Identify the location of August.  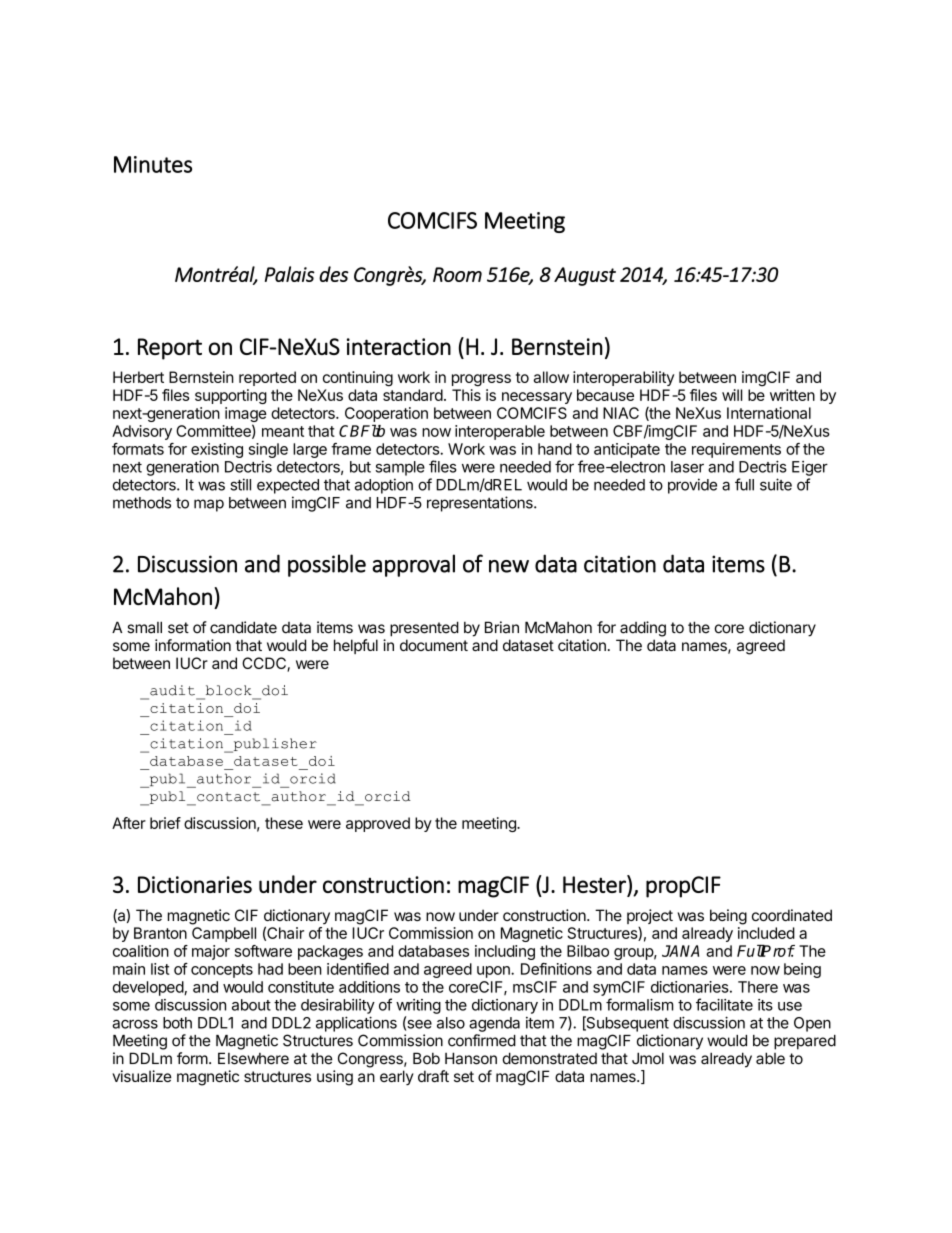
(585, 276).
